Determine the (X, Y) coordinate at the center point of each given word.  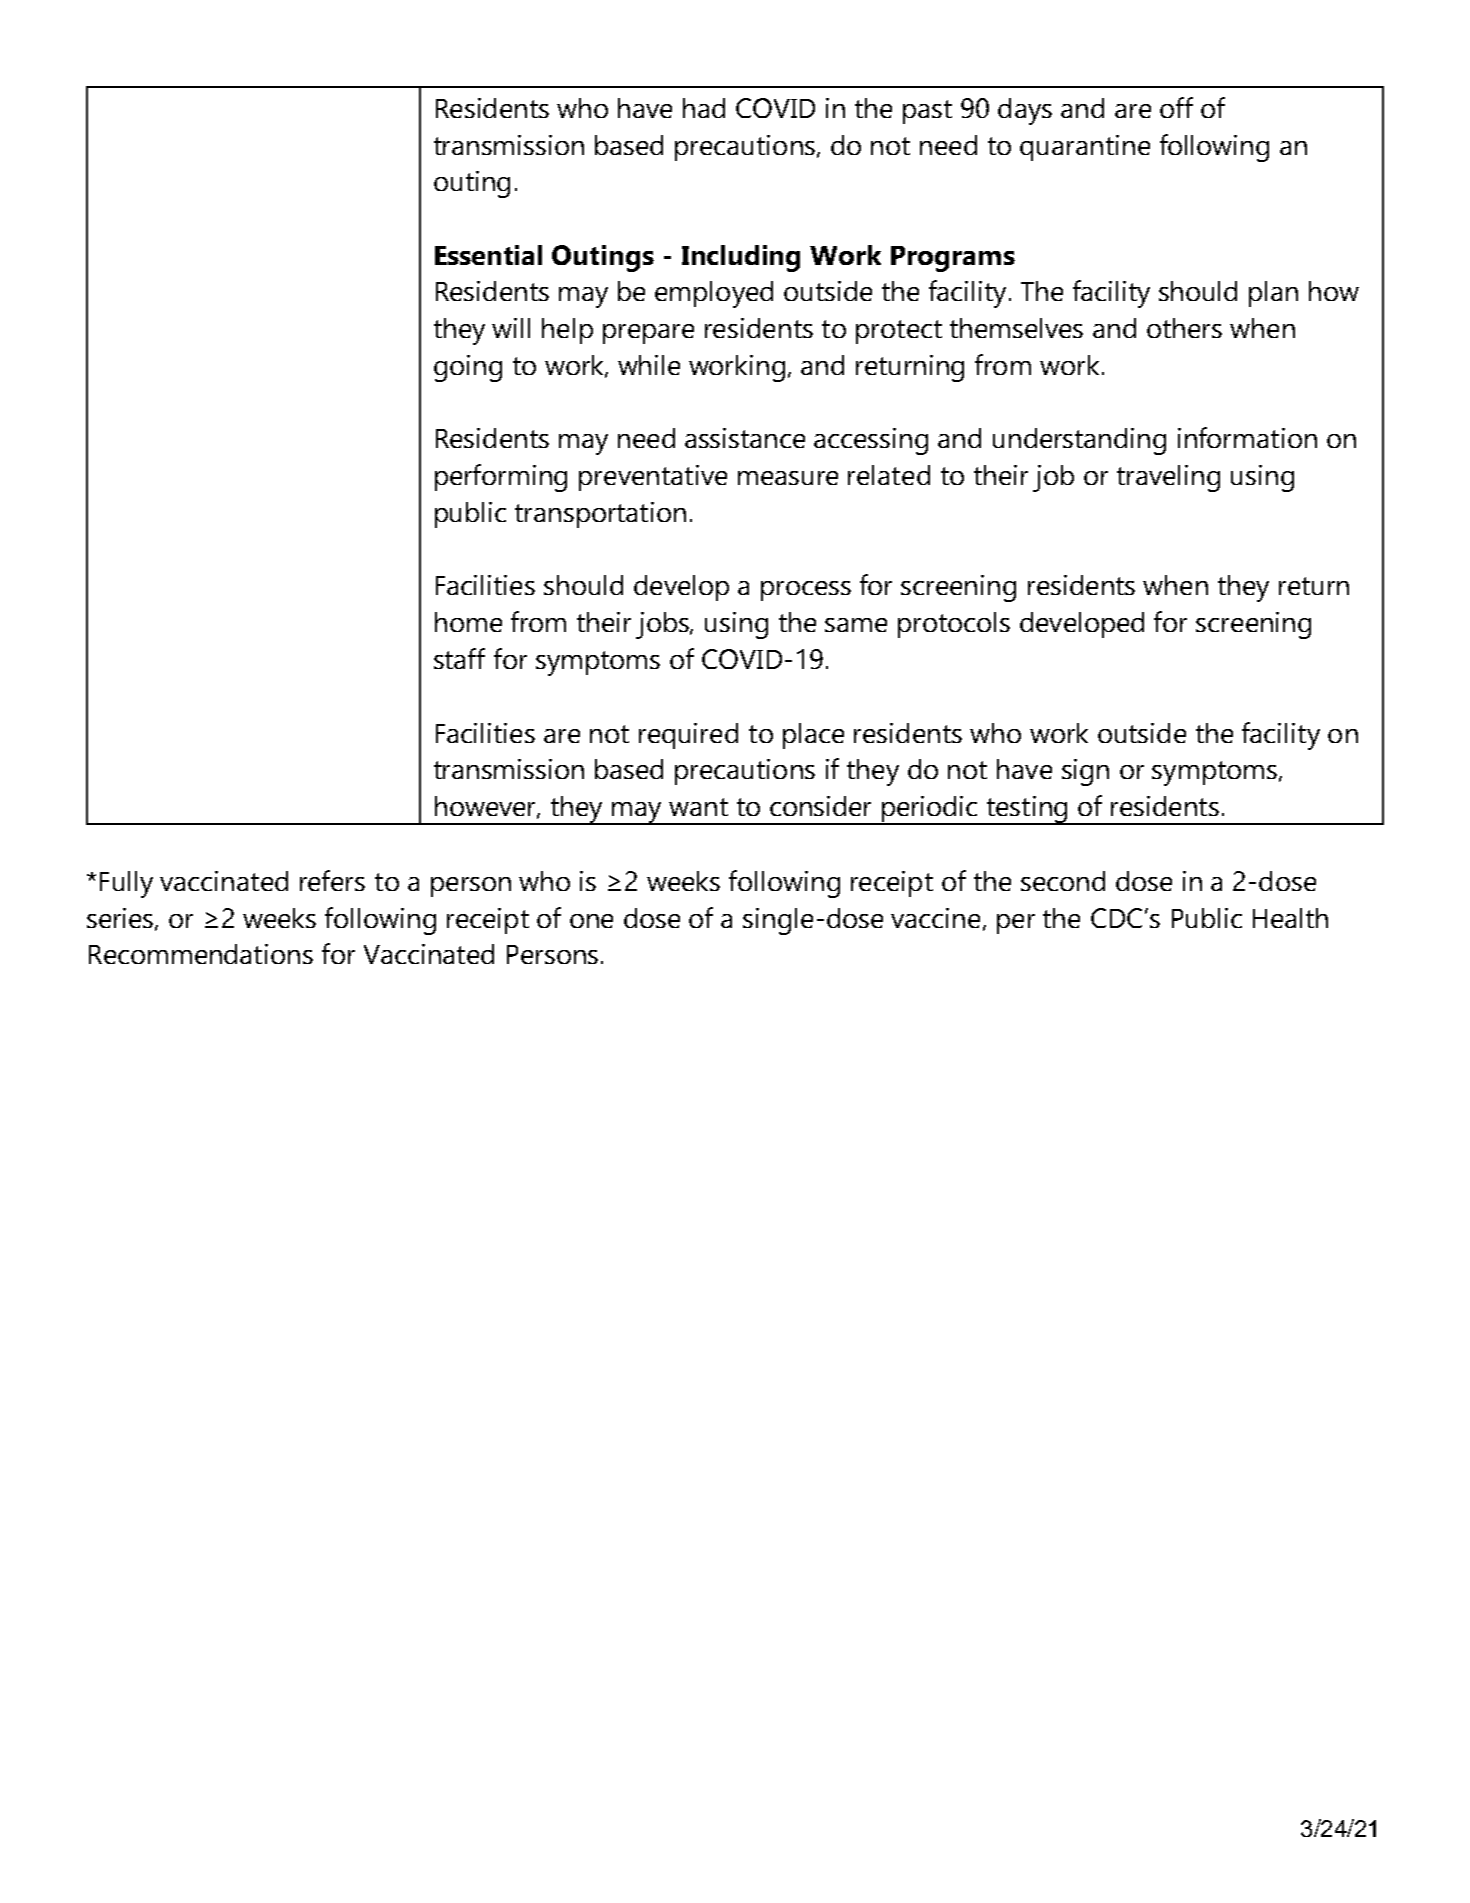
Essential (488, 255)
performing (501, 478)
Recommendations (201, 954)
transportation (600, 515)
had (704, 108)
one (591, 921)
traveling (1168, 478)
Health (1290, 918)
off (1176, 107)
